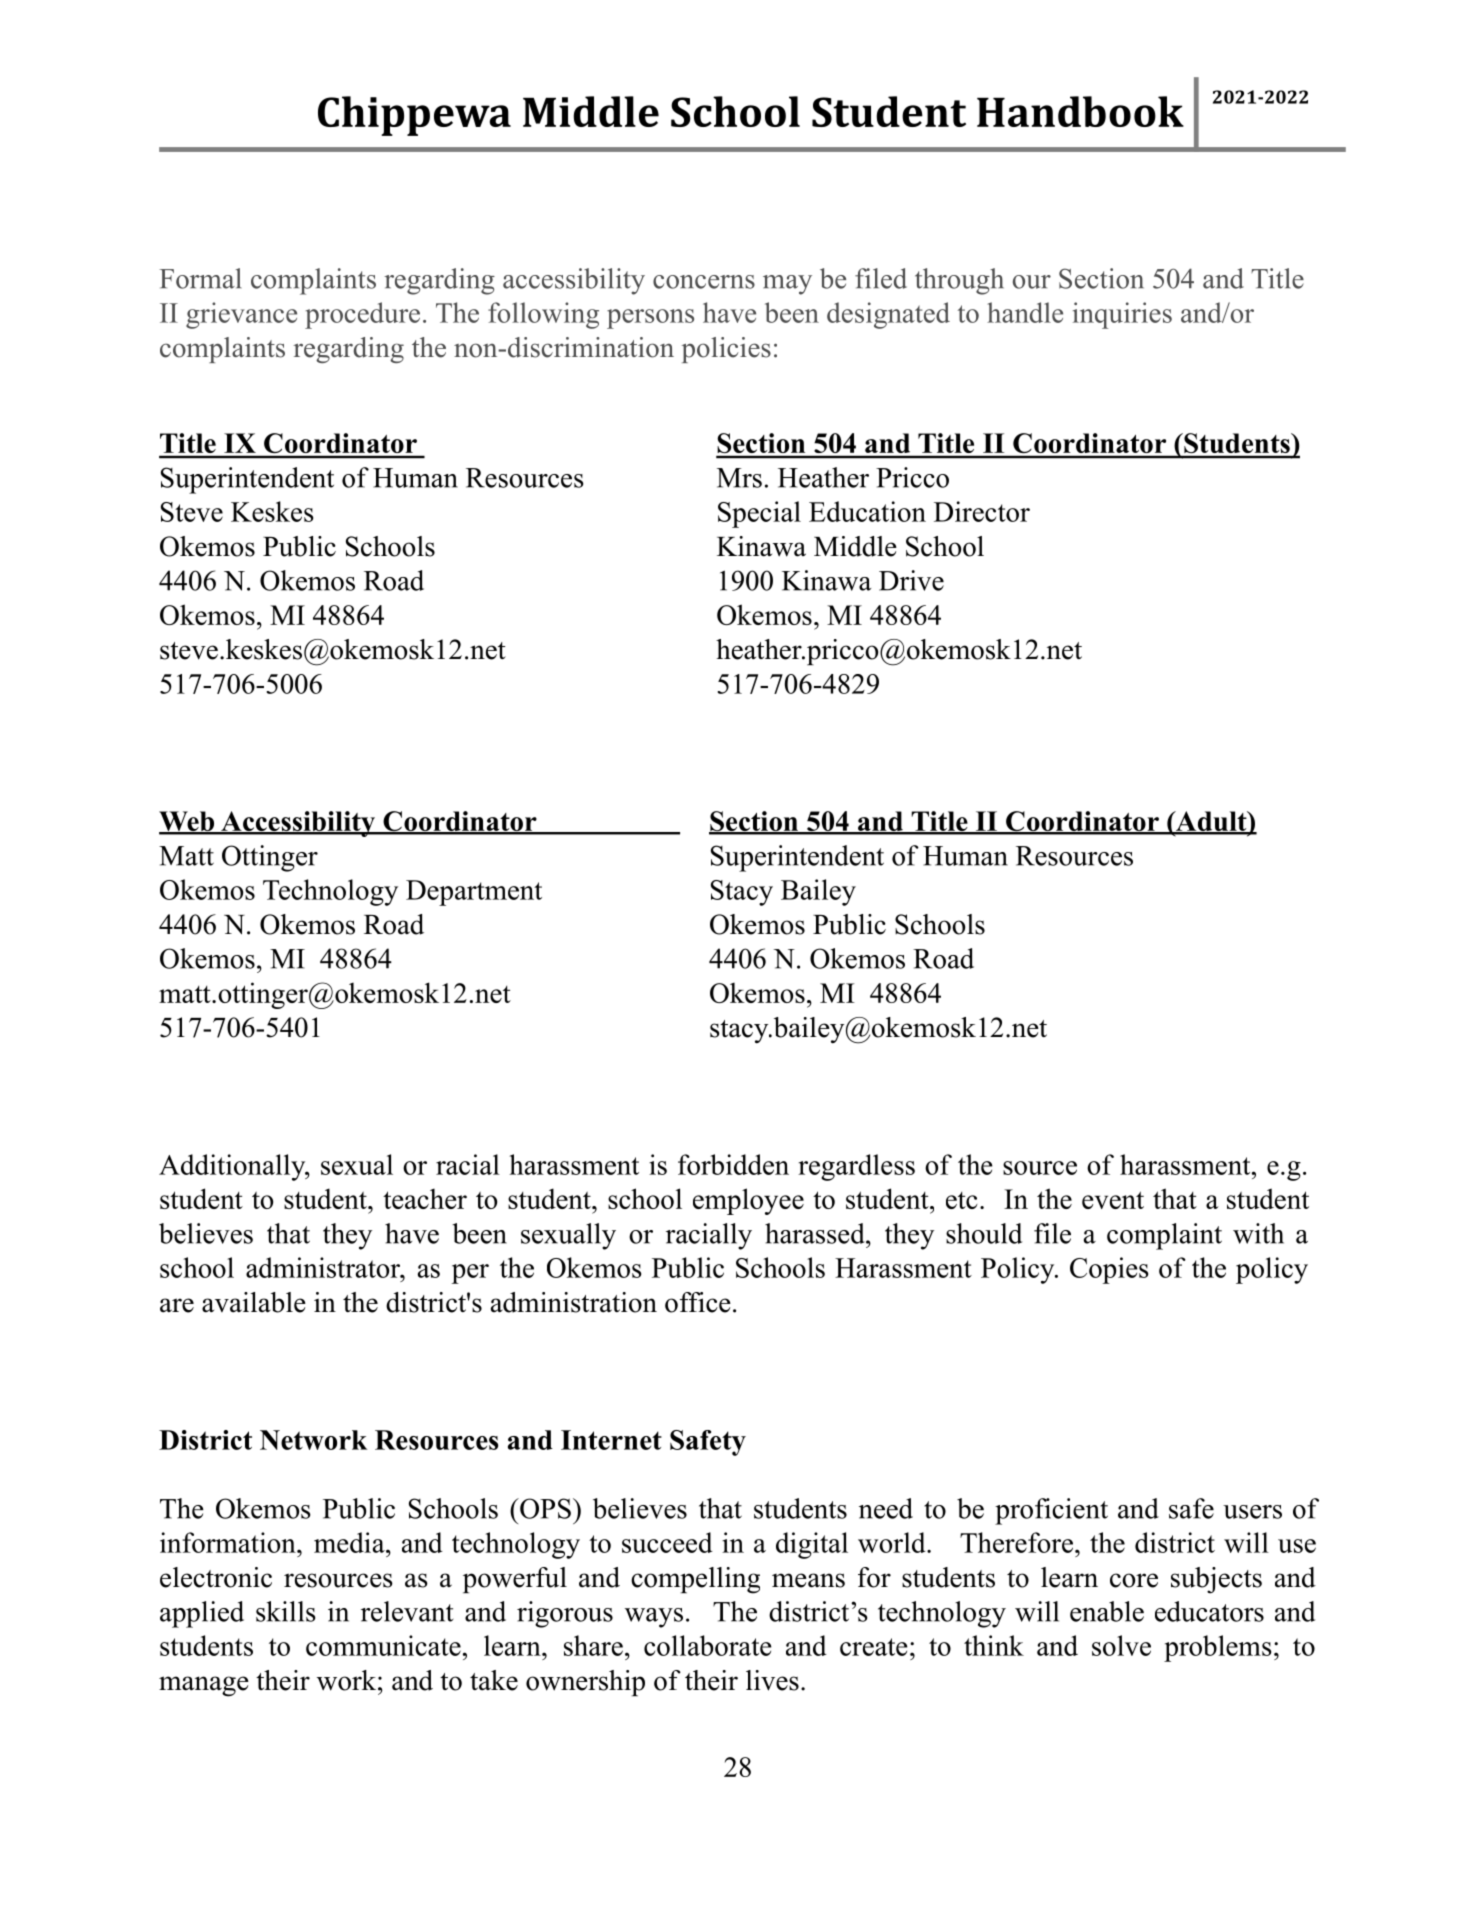 The height and width of the screenshot is (1910, 1476). I want to click on Special, so click(759, 514).
